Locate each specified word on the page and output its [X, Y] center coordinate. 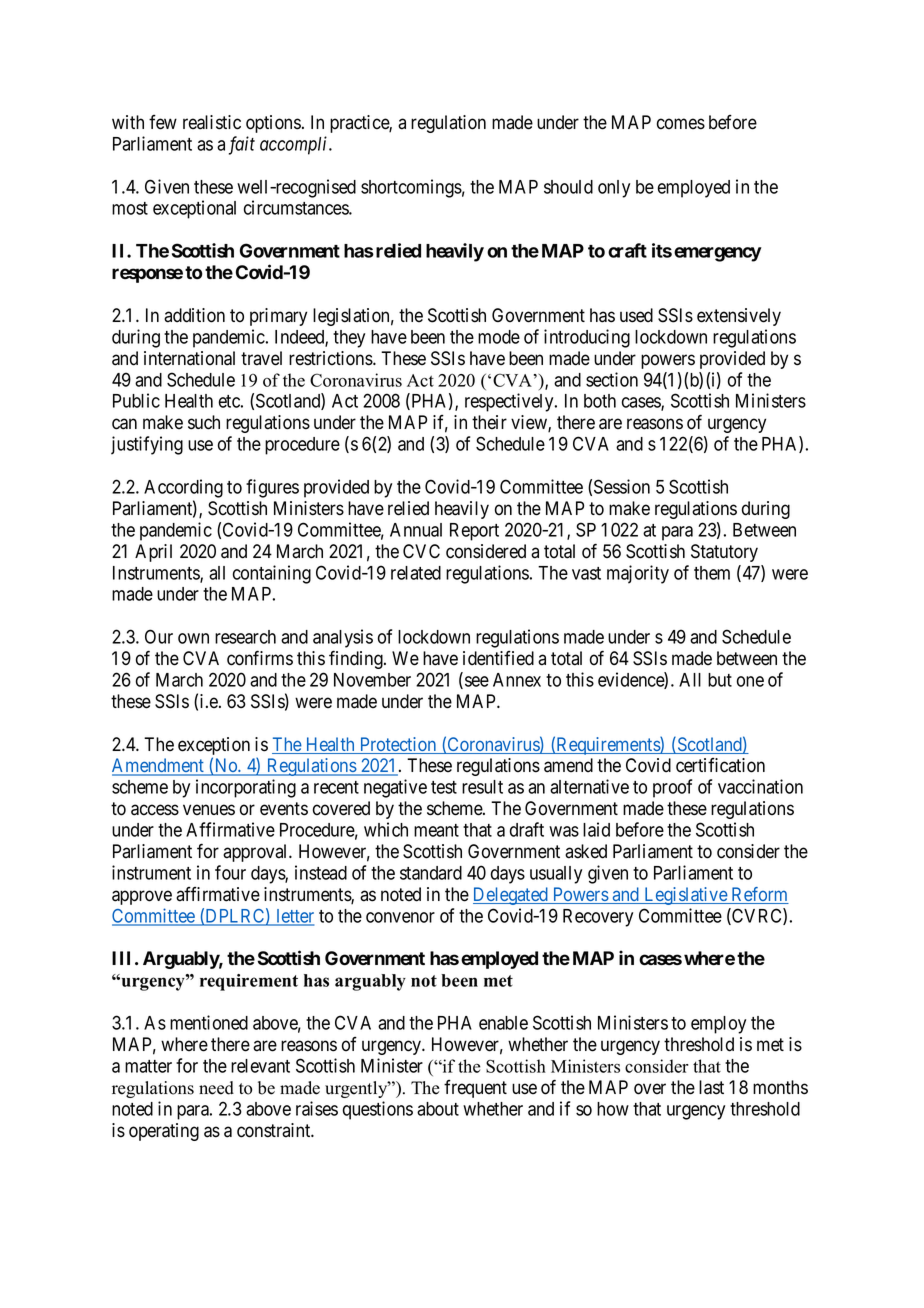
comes [681, 124]
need [216, 1088]
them [712, 573]
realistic [212, 122]
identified [498, 658]
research [245, 637]
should [568, 187]
